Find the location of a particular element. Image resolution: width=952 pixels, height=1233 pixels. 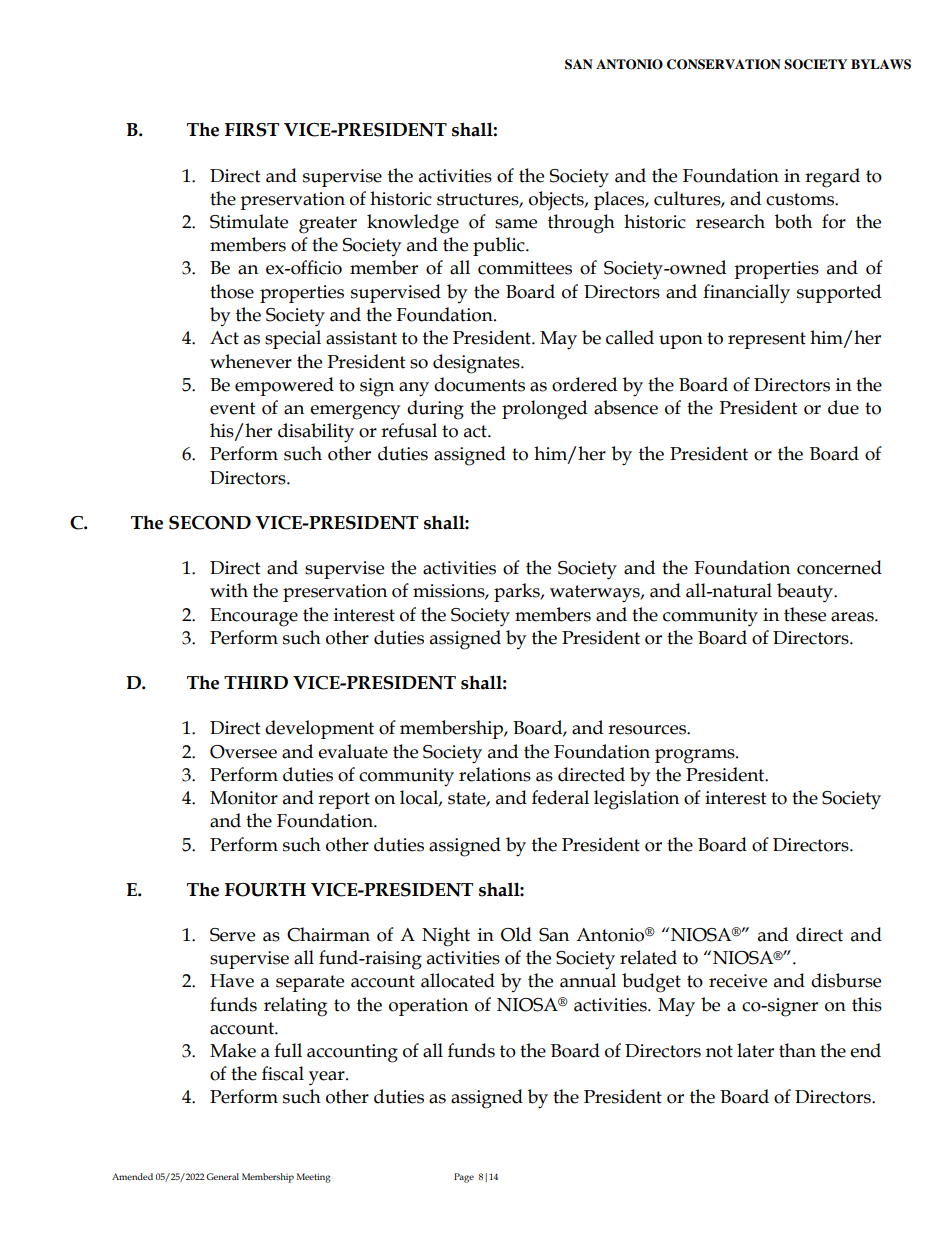

CONSERVATION is located at coordinates (724, 64).
